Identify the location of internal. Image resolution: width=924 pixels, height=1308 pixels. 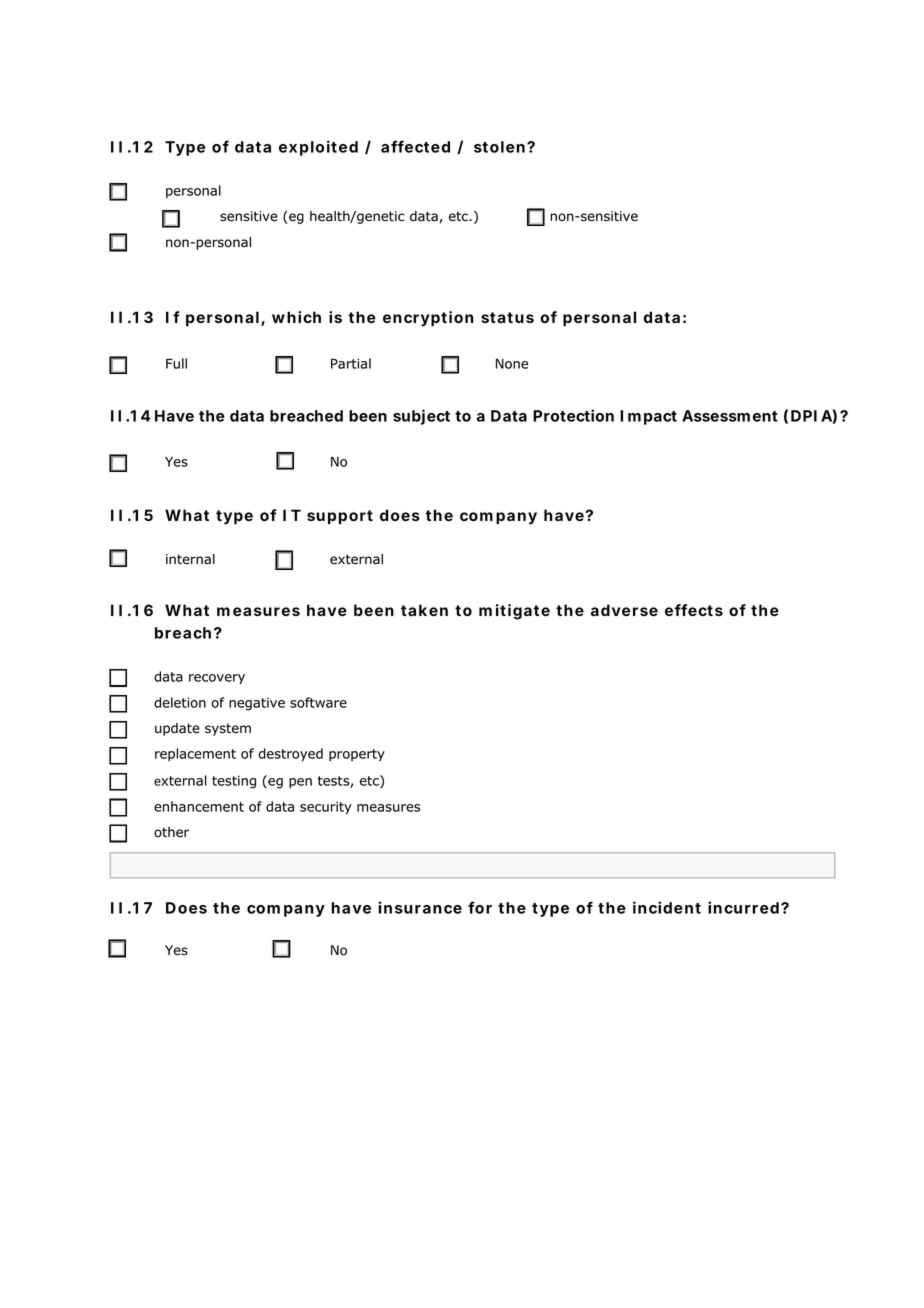
(190, 559).
